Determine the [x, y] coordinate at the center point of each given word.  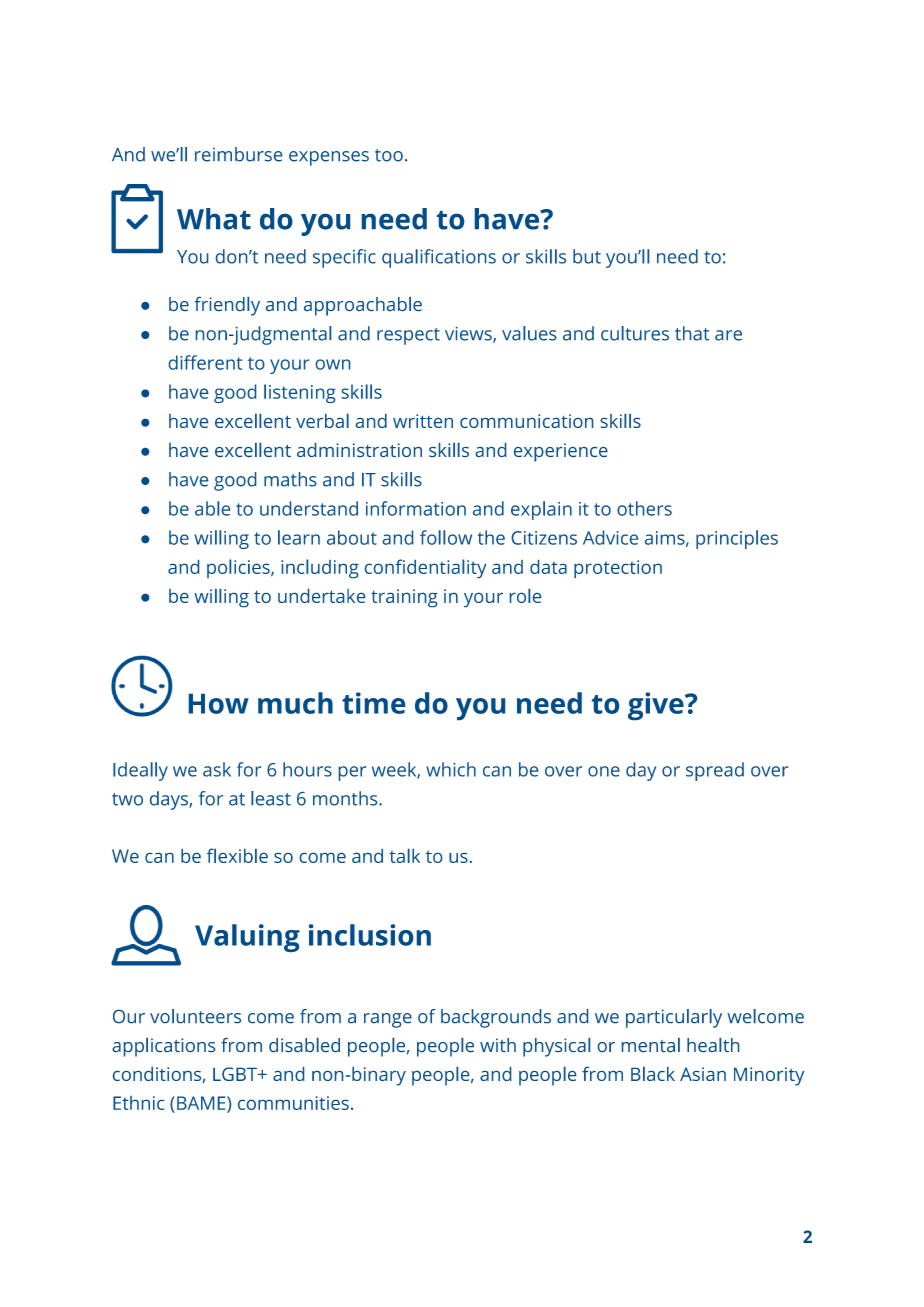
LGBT [236, 1074]
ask [217, 769]
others [644, 508]
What [214, 219]
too [389, 155]
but [587, 256]
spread [715, 771]
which [451, 769]
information [416, 508]
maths [290, 479]
